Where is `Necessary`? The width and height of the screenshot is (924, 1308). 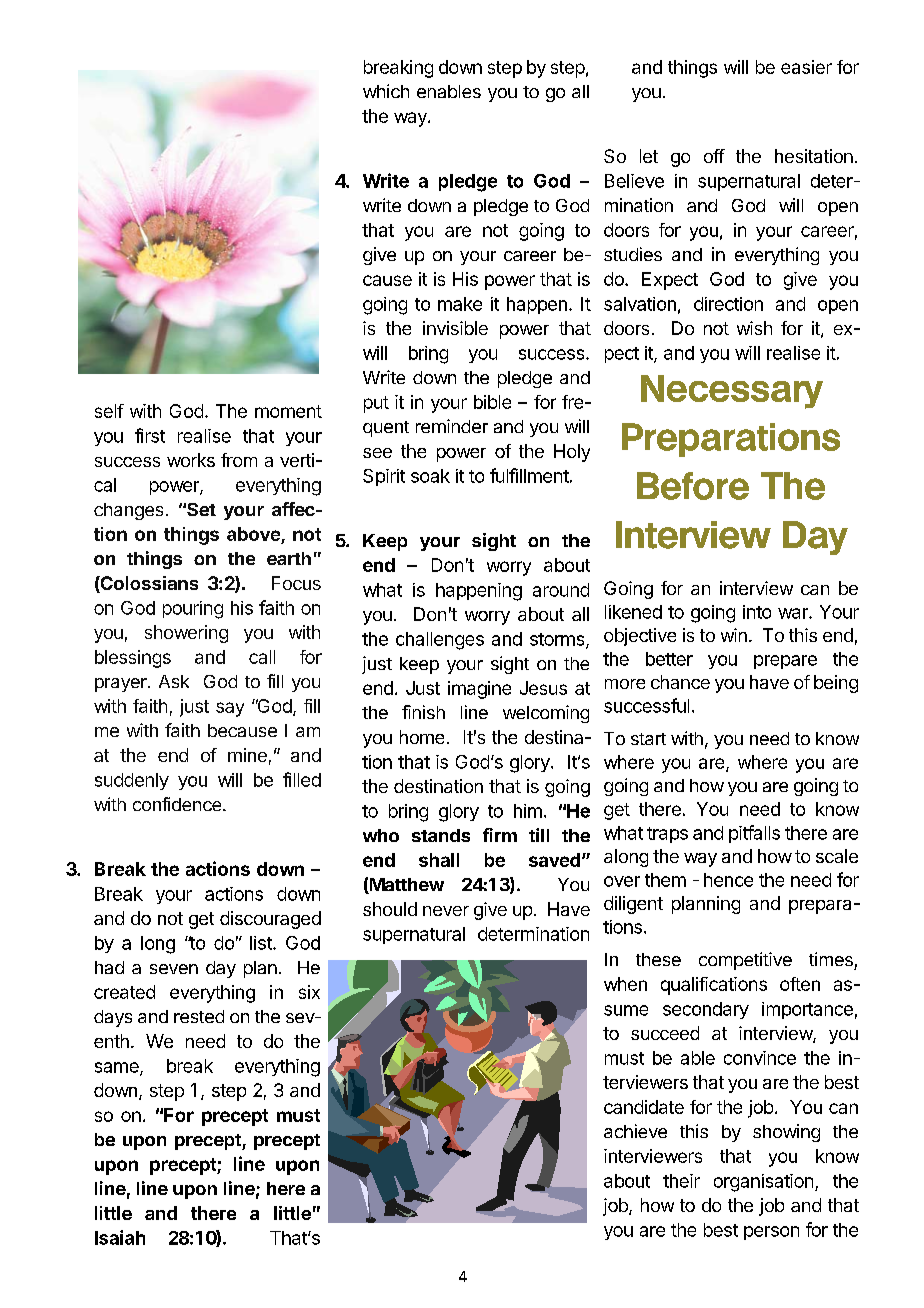 Necessary is located at coordinates (732, 392).
